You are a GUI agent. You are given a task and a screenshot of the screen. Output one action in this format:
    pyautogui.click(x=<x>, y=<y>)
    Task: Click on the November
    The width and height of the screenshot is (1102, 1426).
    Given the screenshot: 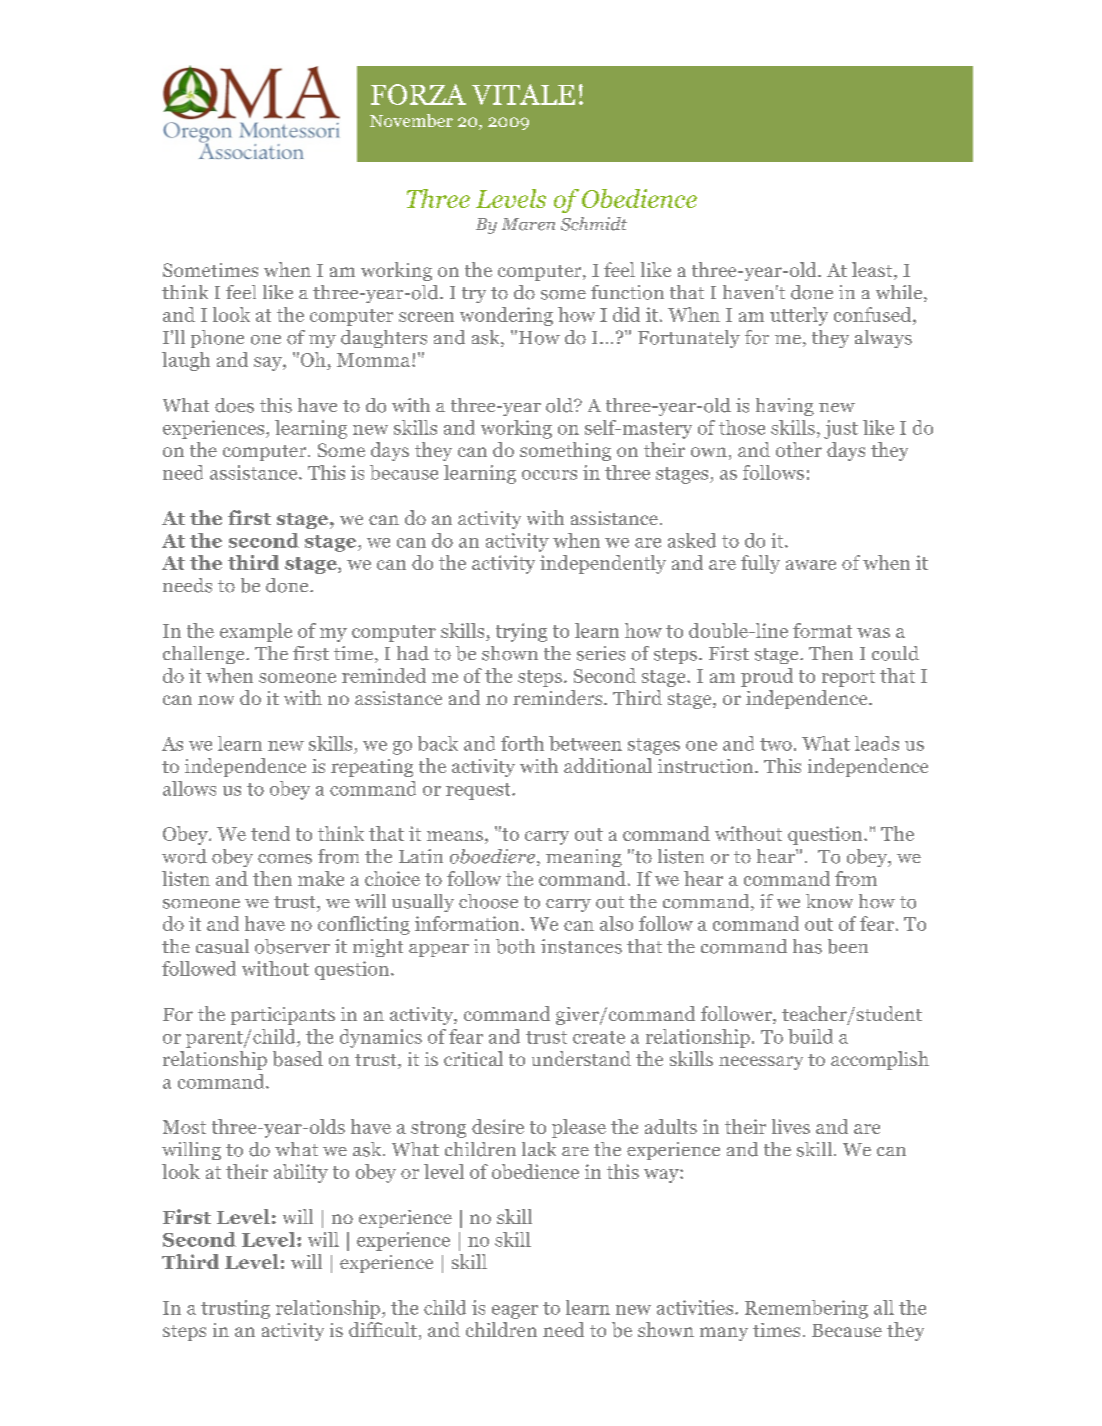 What is the action you would take?
    pyautogui.click(x=411, y=120)
